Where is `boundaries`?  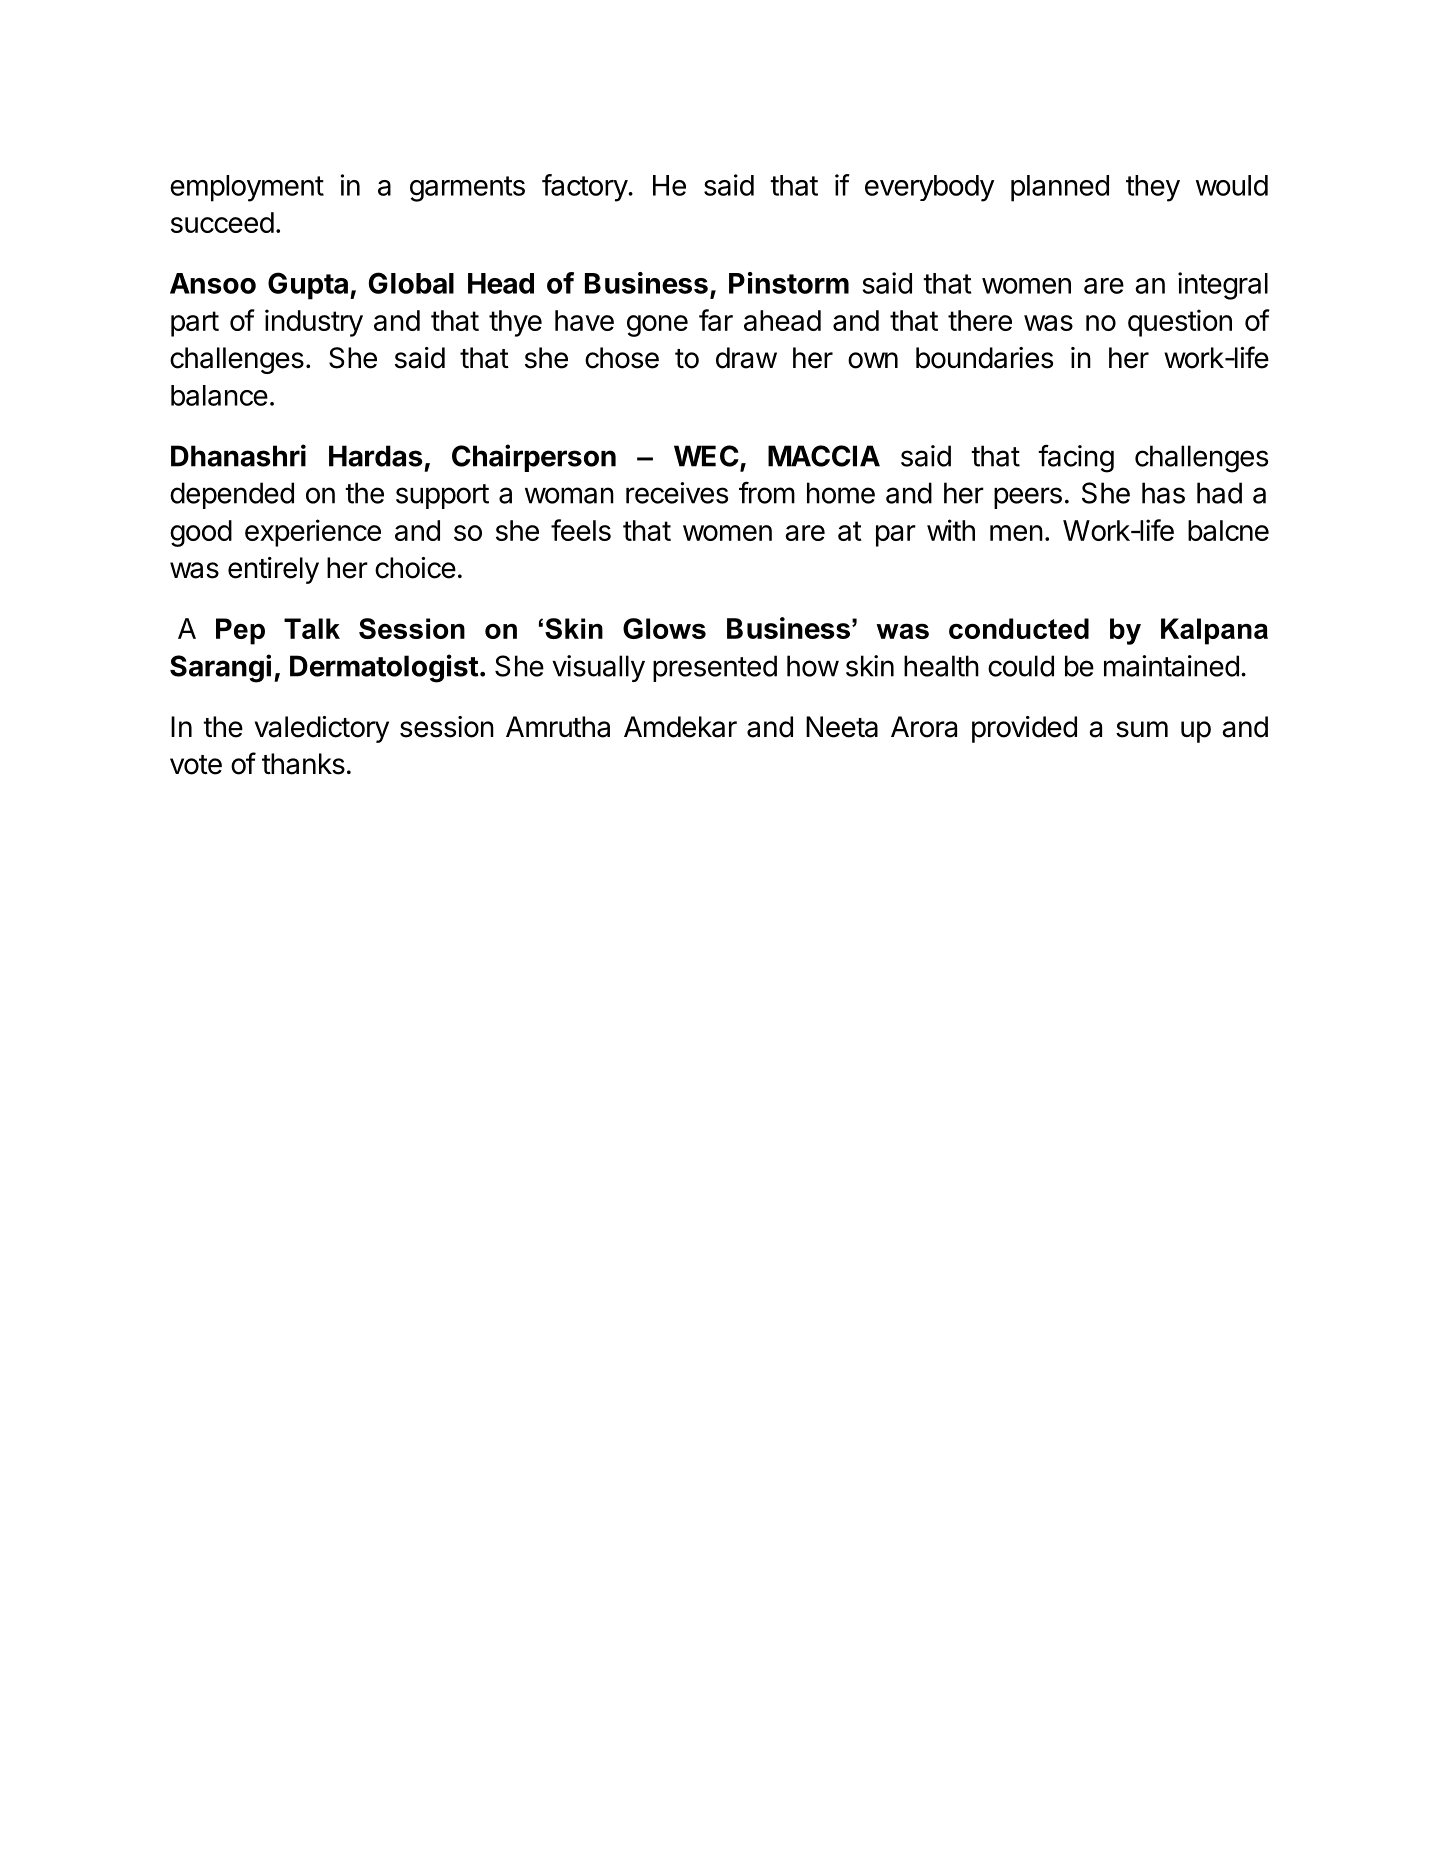 boundaries is located at coordinates (984, 358).
